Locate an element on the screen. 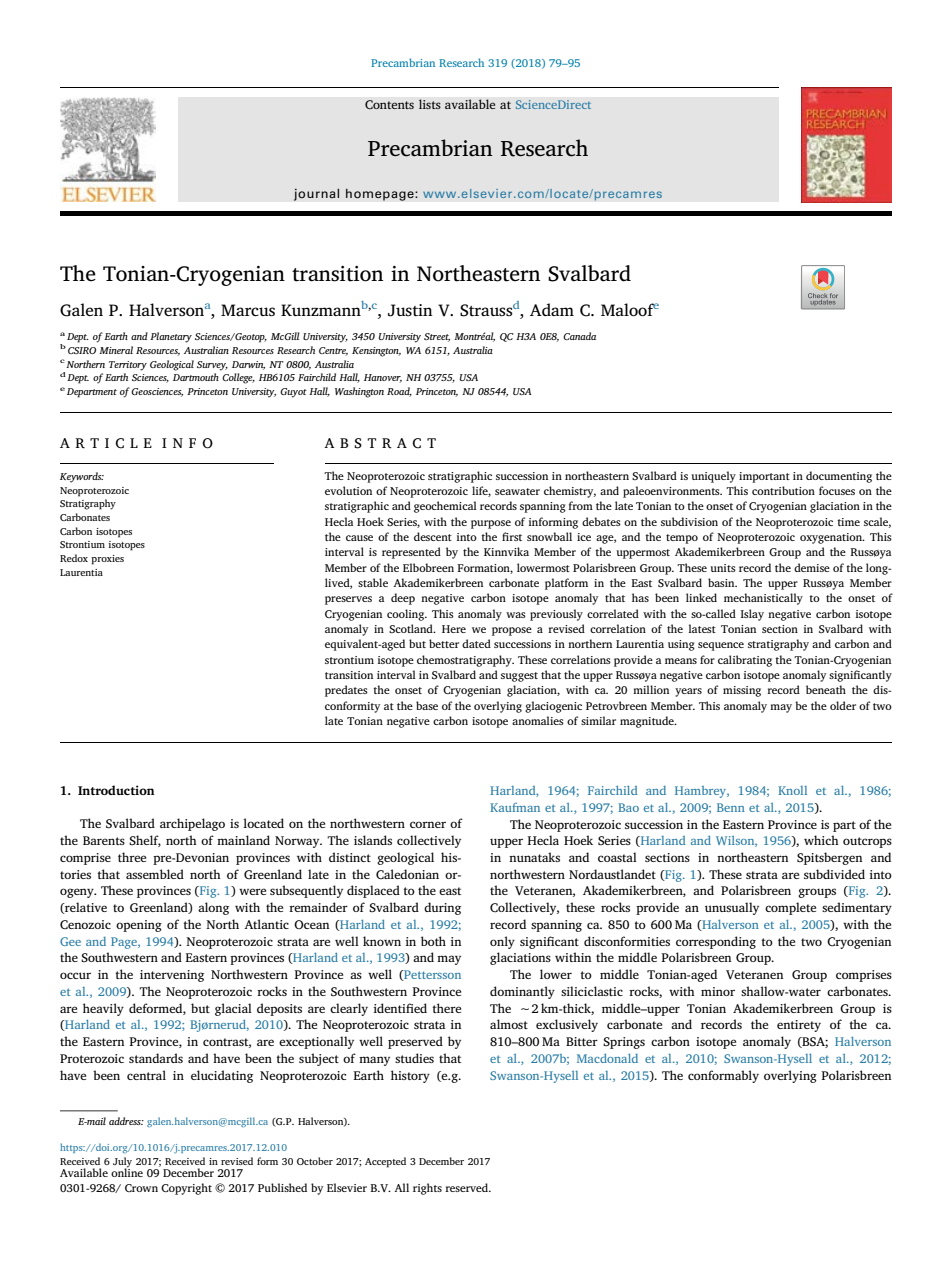  lists is located at coordinates (430, 104).
